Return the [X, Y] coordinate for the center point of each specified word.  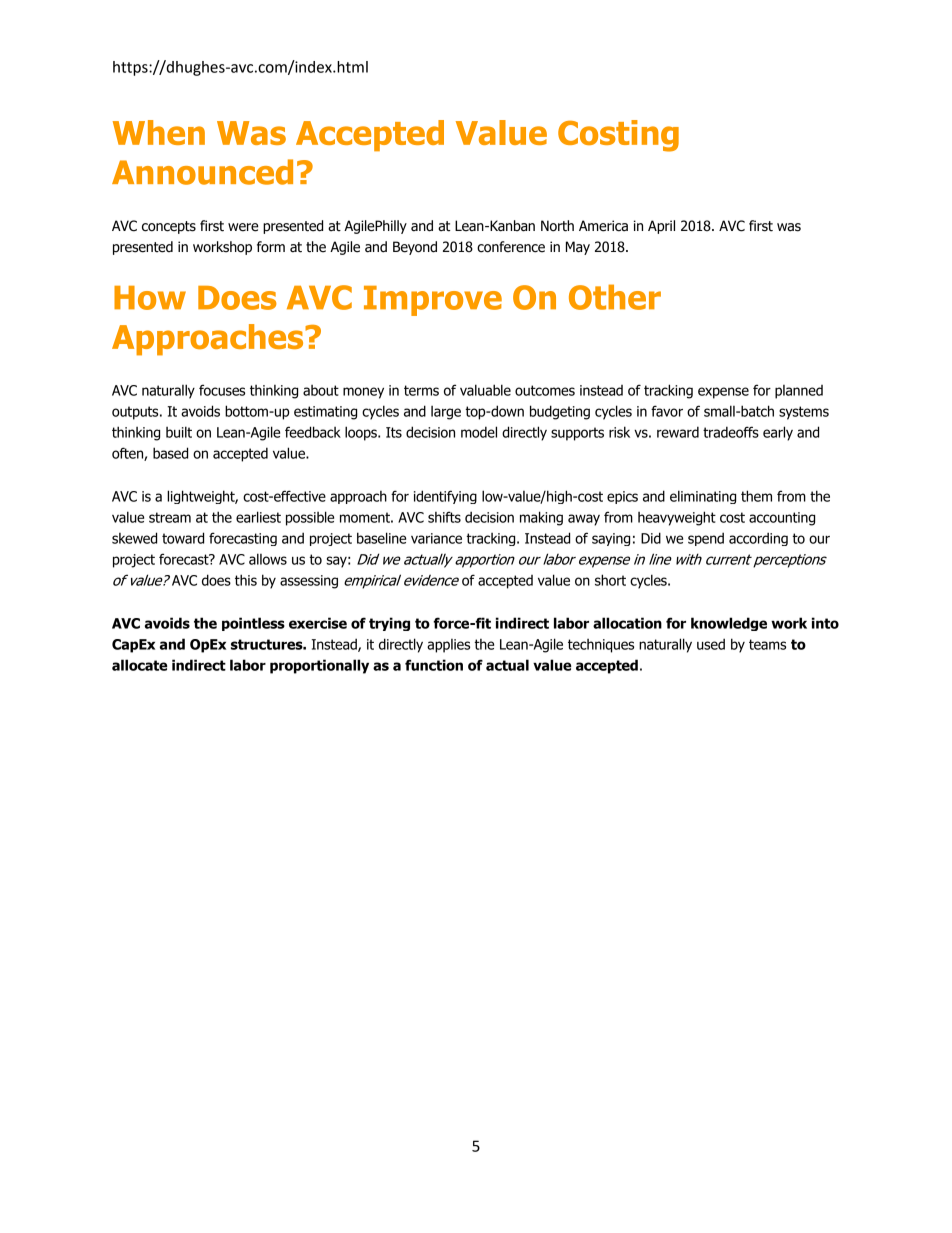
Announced [202, 172]
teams [767, 644]
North [557, 226]
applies [448, 646]
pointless [253, 624]
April [661, 227]
